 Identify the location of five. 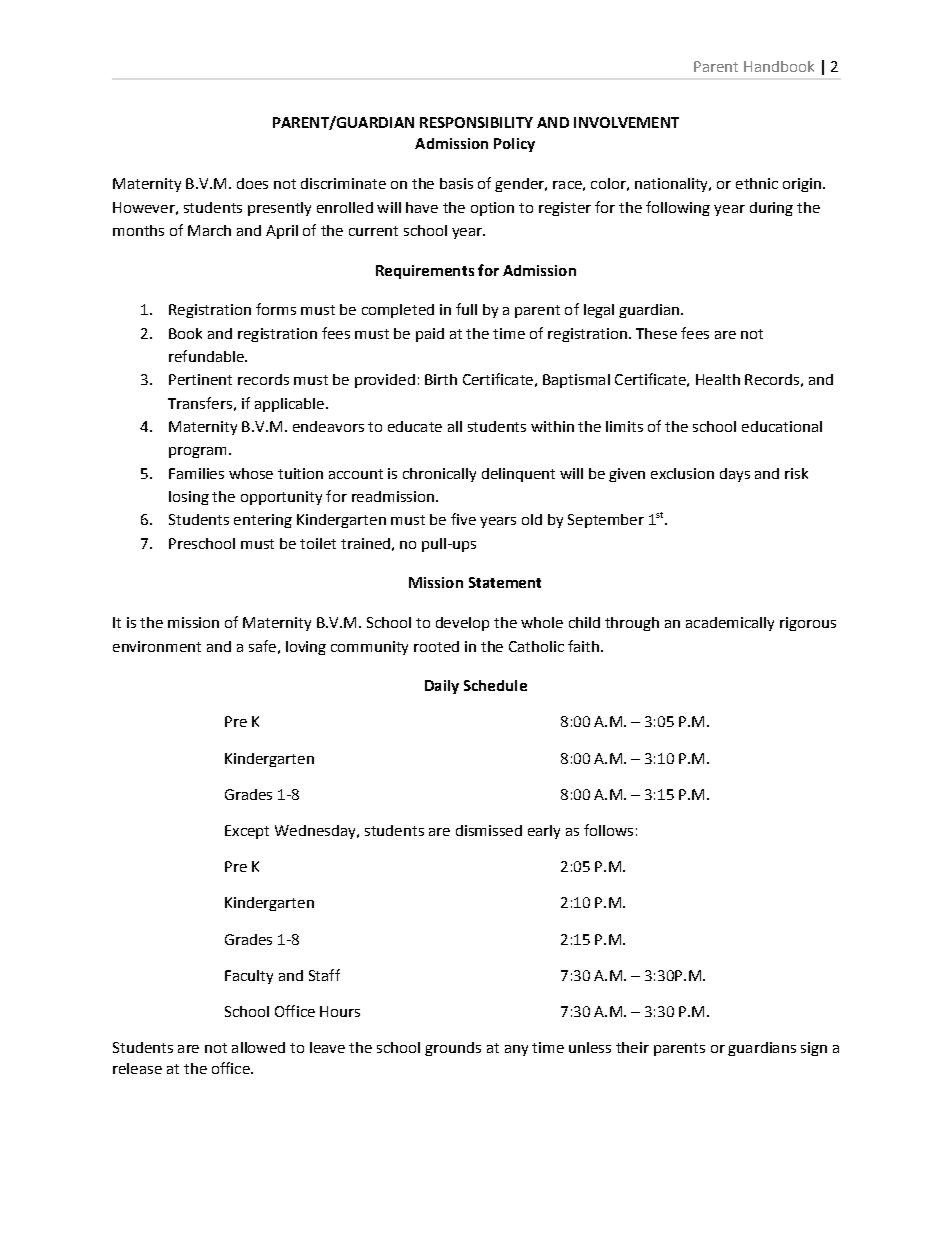
(463, 519).
